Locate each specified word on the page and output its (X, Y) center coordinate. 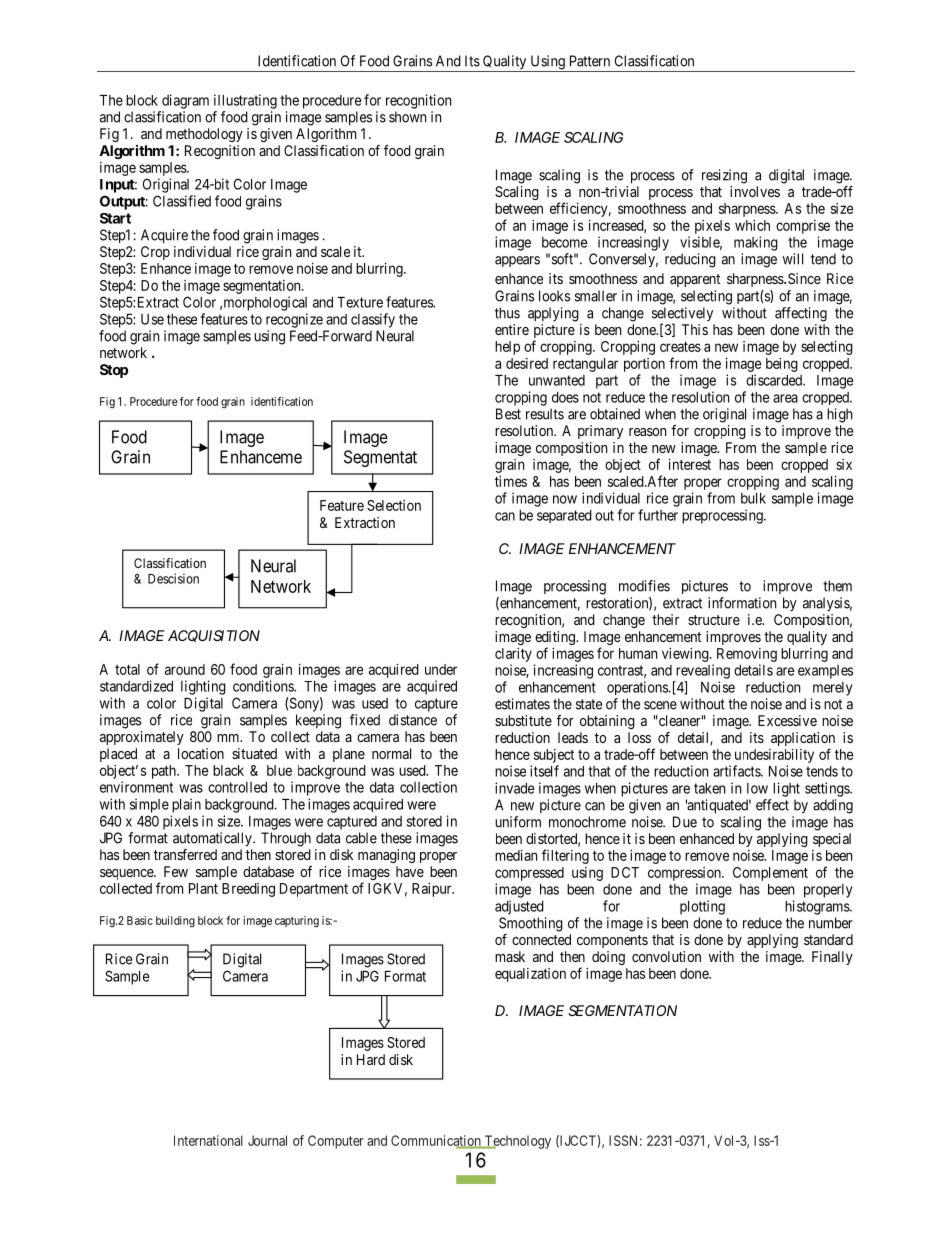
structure (714, 620)
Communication (437, 1141)
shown (407, 117)
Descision (173, 578)
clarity (513, 655)
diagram (185, 101)
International (208, 1140)
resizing (724, 176)
